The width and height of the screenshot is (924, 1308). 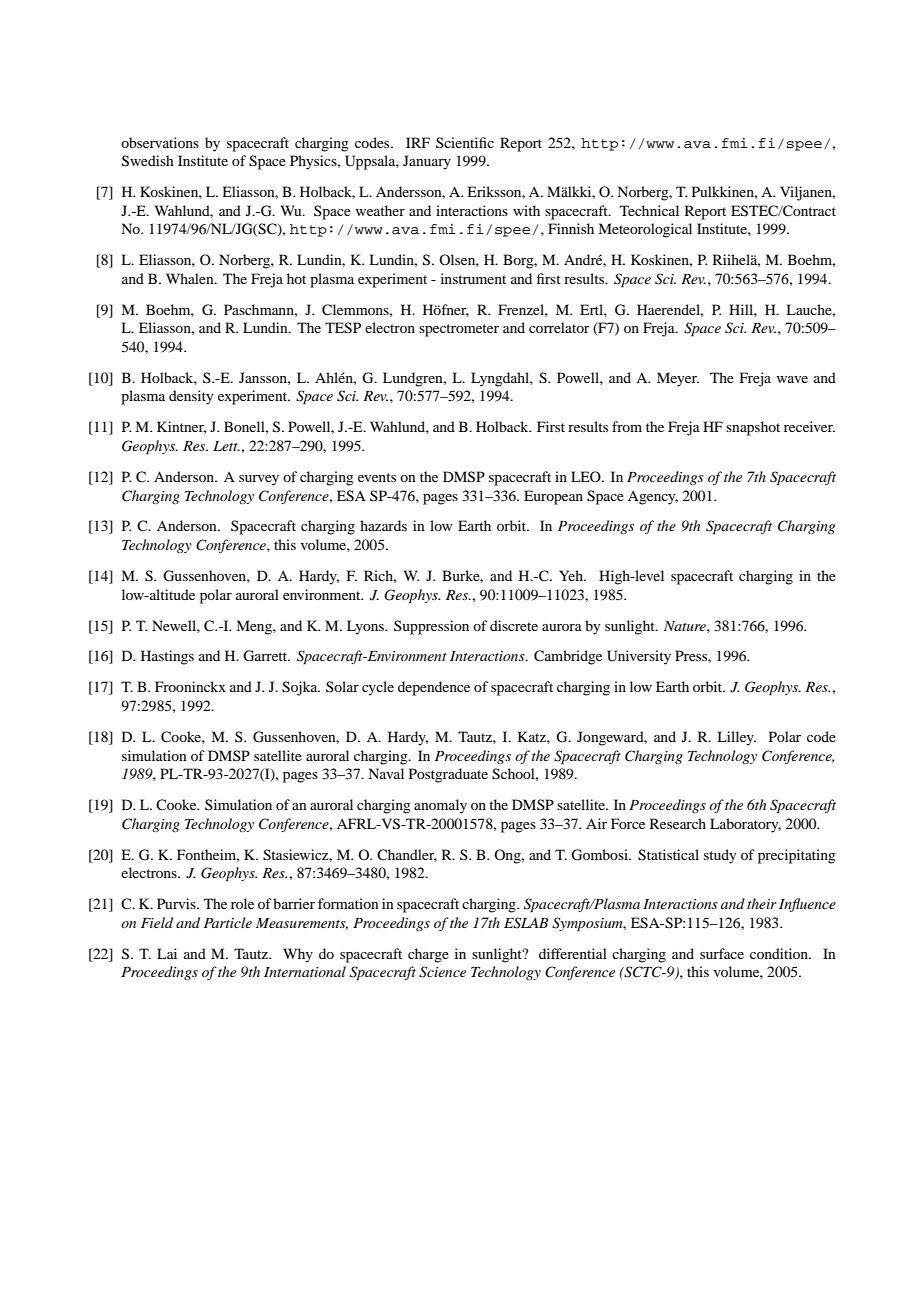 What do you see at coordinates (228, 922) in the screenshot?
I see `Particle` at bounding box center [228, 922].
